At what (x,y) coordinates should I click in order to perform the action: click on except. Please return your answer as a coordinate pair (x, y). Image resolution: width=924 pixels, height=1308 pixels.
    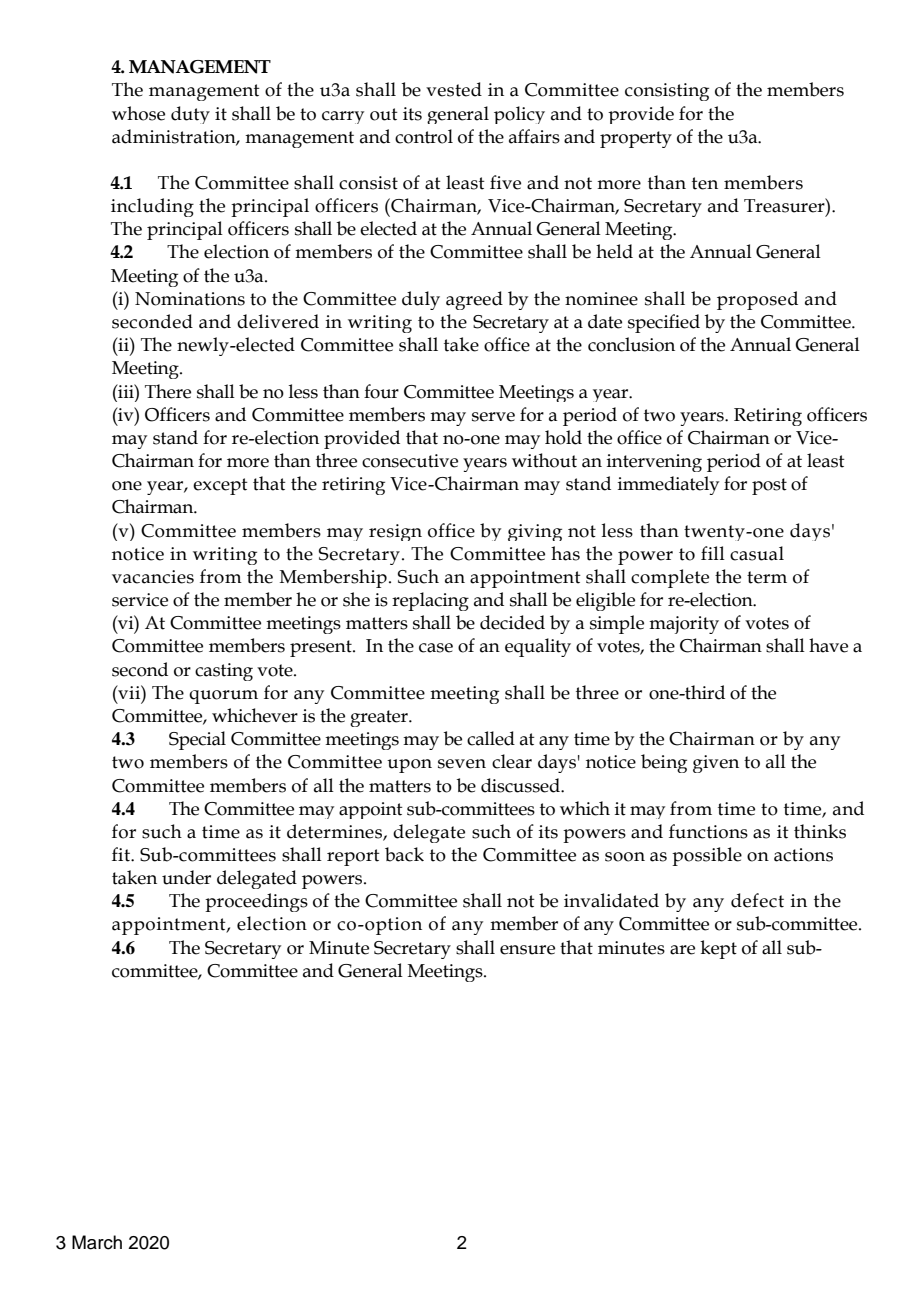
    Looking at the image, I should click on (220, 486).
